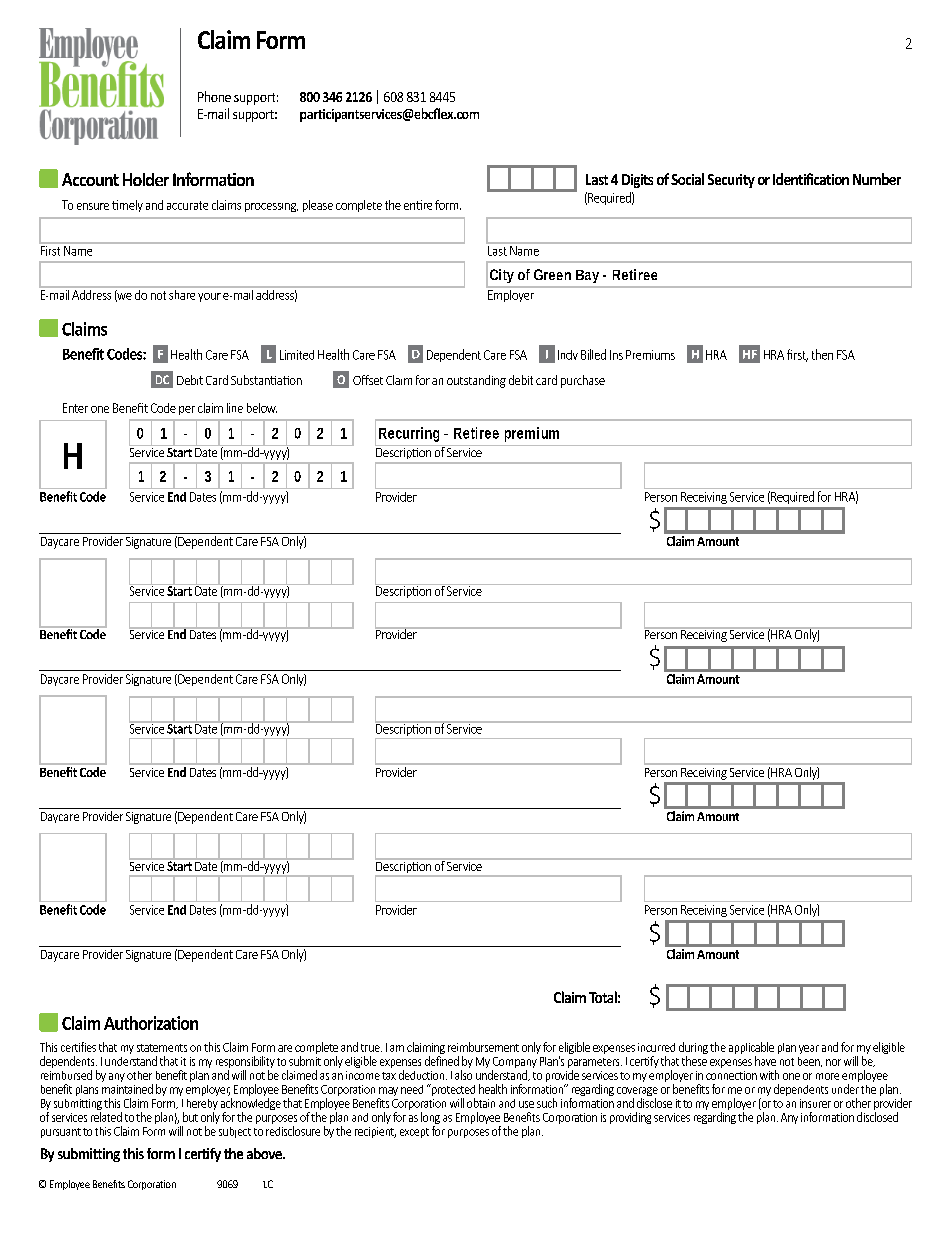 This screenshot has width=952, height=1233. I want to click on outstanding, so click(476, 381).
